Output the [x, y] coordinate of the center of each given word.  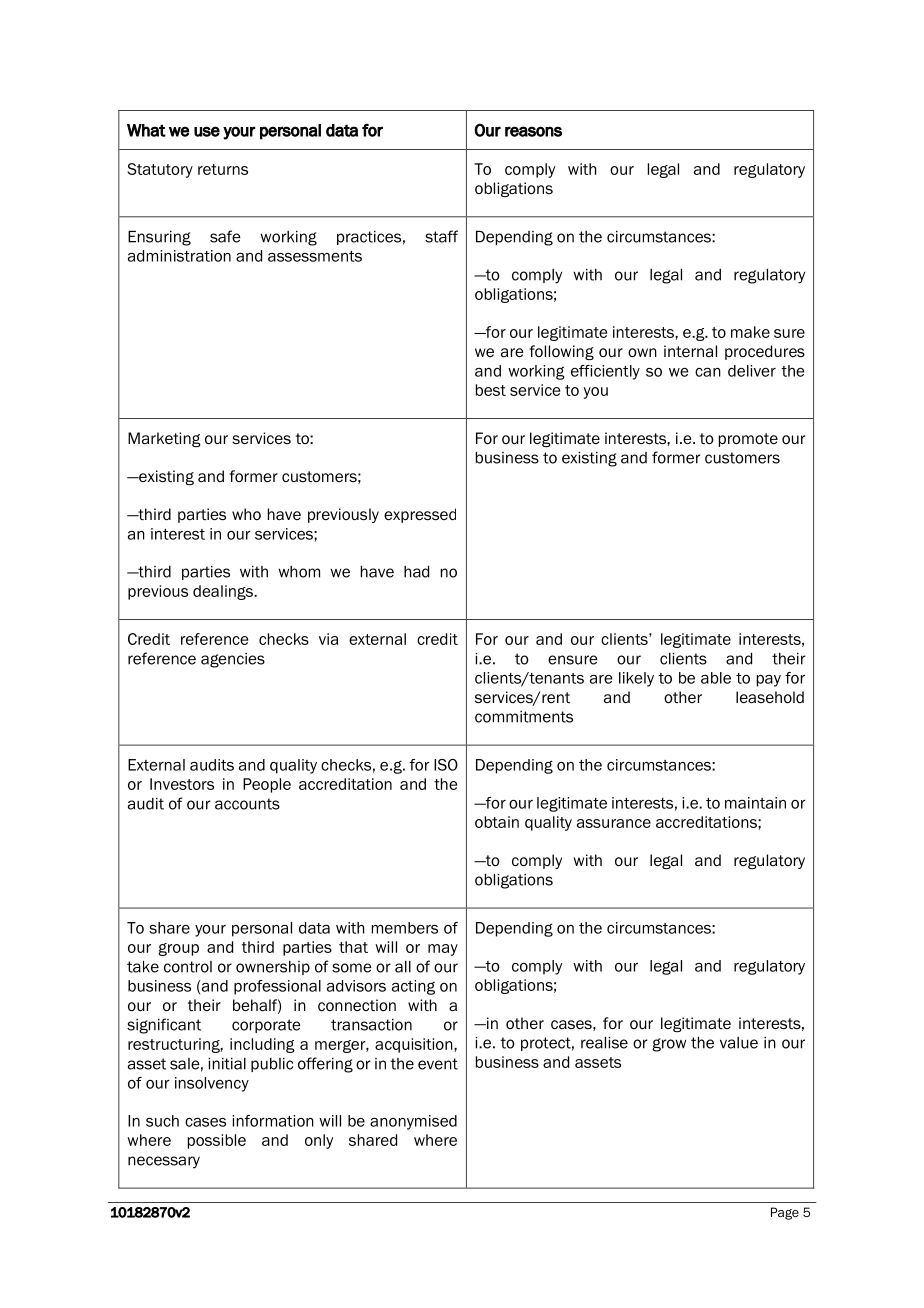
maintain [755, 803]
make [750, 332]
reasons [533, 131]
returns [223, 169]
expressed [420, 515]
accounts [247, 804]
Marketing [164, 439]
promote [748, 440]
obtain [497, 822]
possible [217, 1141]
